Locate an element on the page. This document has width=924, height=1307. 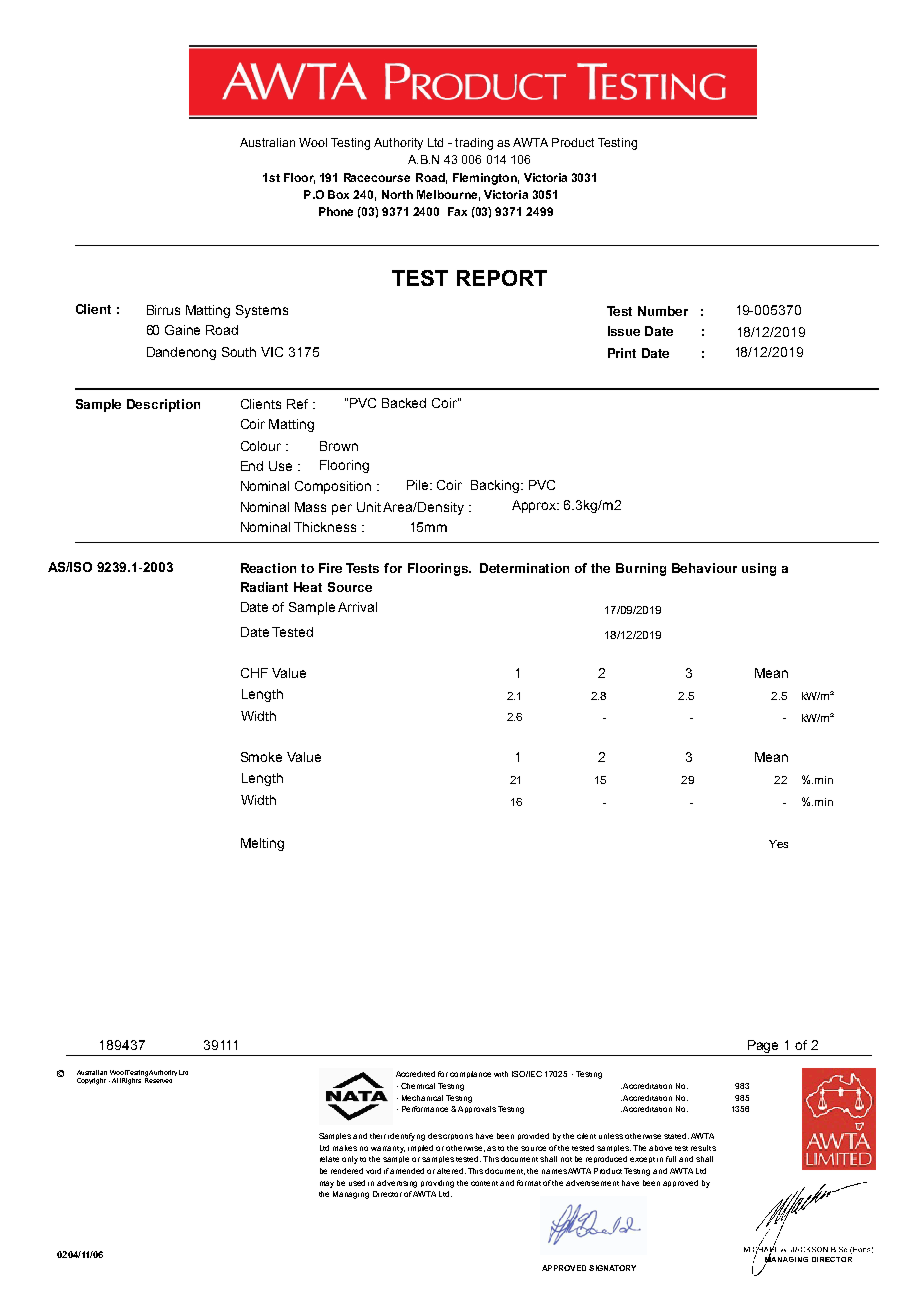
Box is located at coordinates (338, 194).
